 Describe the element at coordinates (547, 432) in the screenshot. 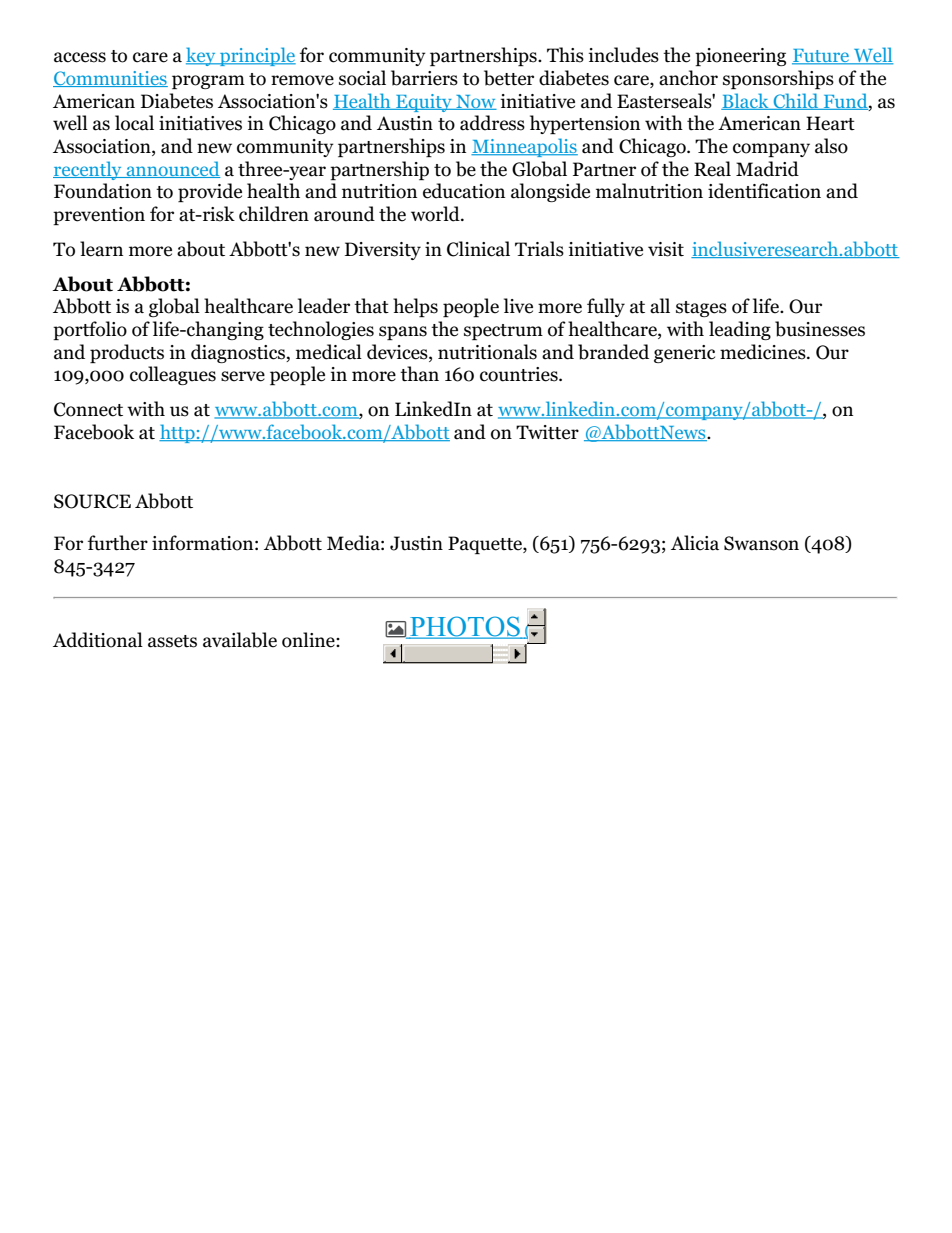

I see `Twitter` at that location.
